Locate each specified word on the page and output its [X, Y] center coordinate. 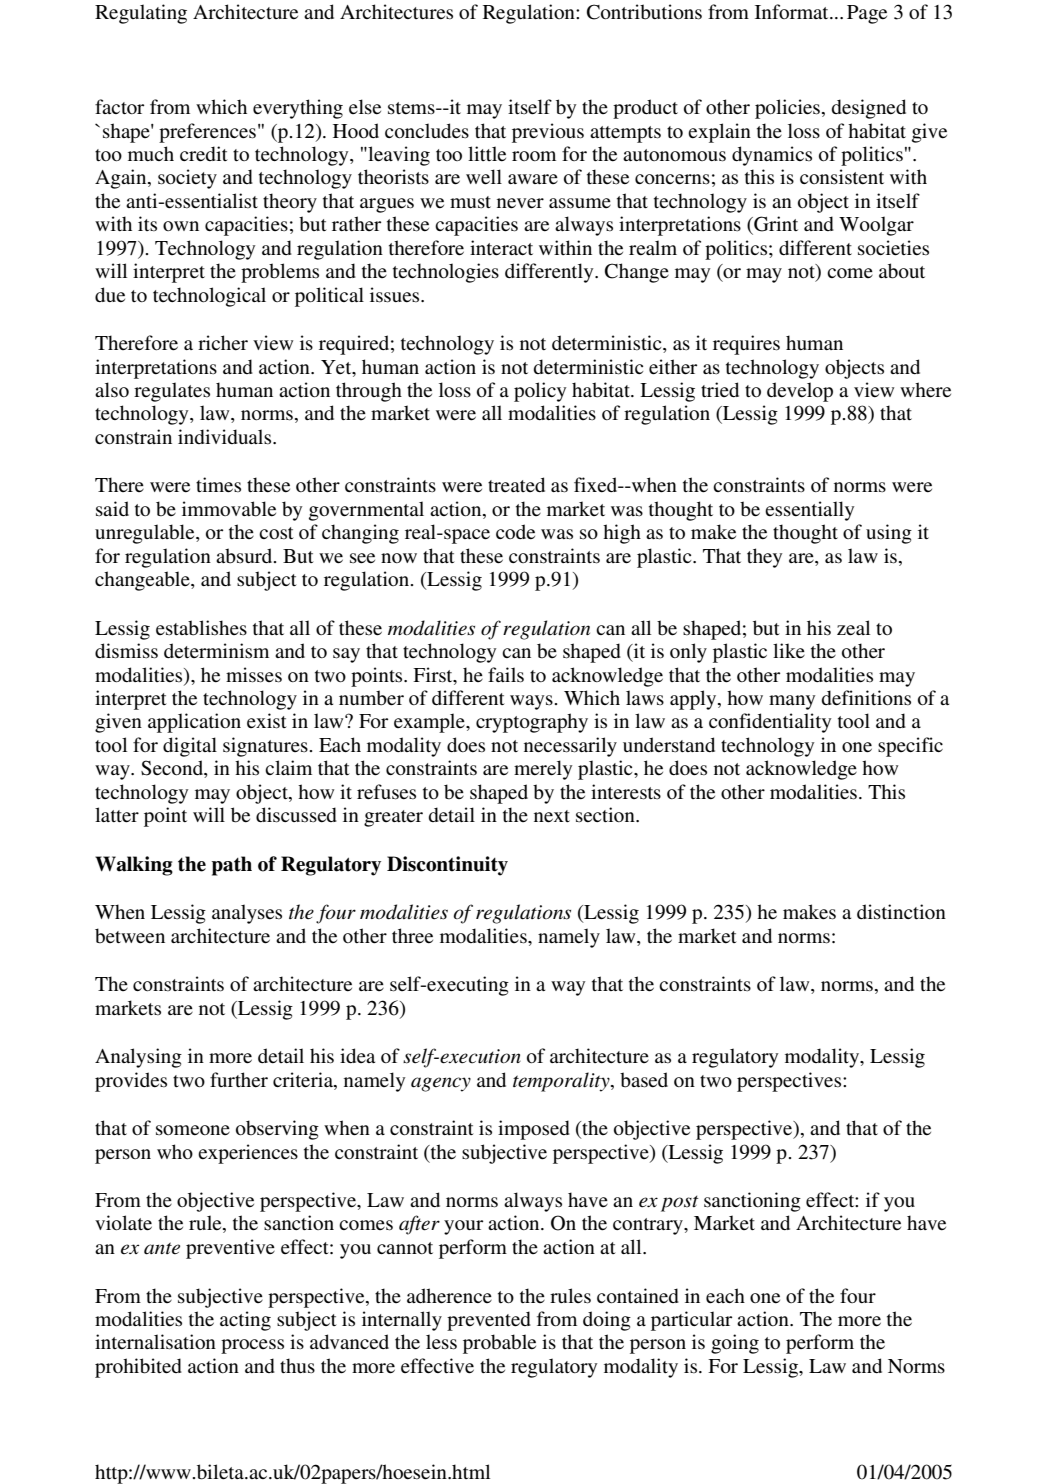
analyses [247, 914]
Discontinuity [447, 866]
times [218, 485]
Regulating [141, 14]
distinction [901, 911]
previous [548, 133]
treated [516, 484]
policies [787, 109]
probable [499, 1344]
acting [245, 1321]
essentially [809, 511]
